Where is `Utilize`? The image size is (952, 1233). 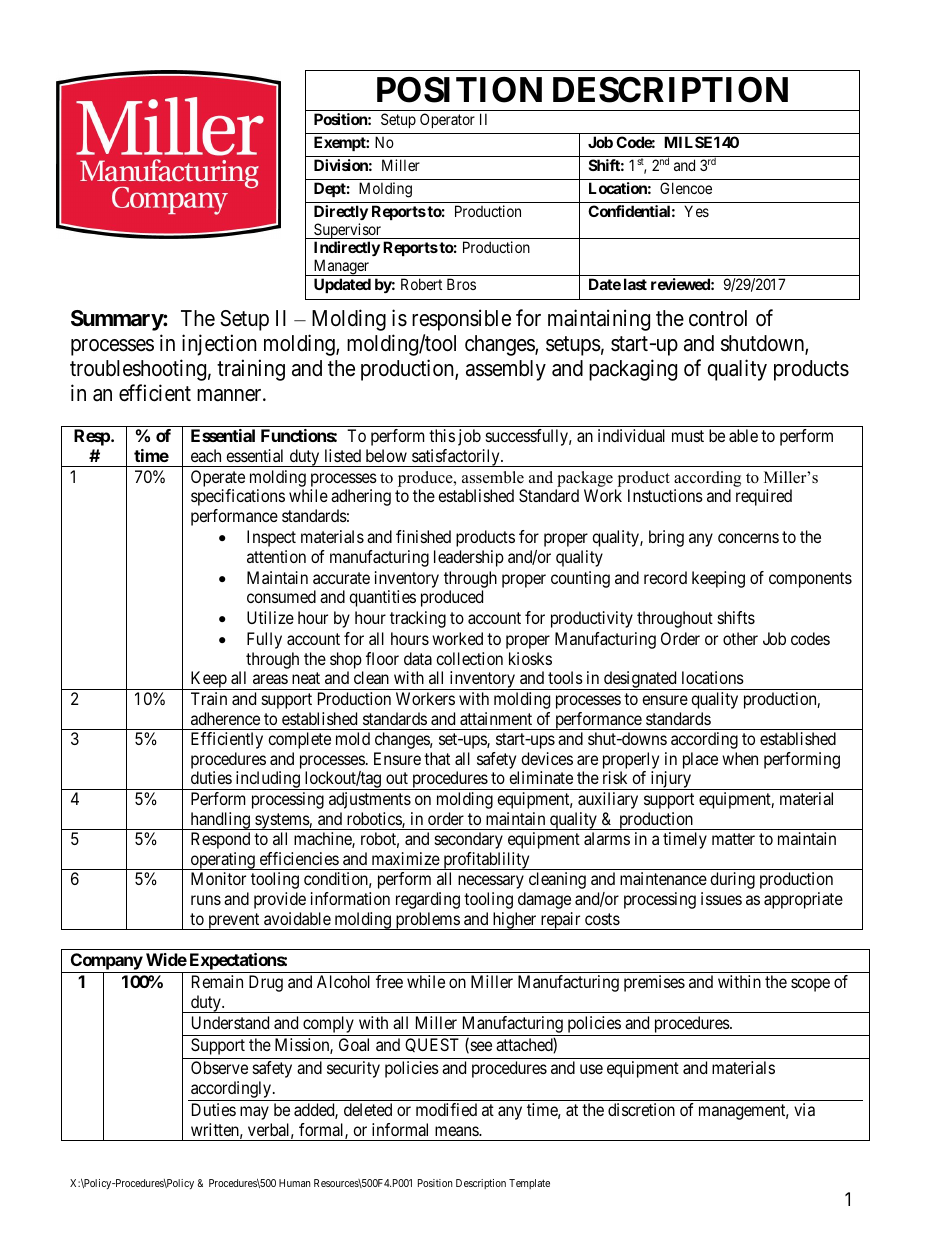 Utilize is located at coordinates (270, 617).
